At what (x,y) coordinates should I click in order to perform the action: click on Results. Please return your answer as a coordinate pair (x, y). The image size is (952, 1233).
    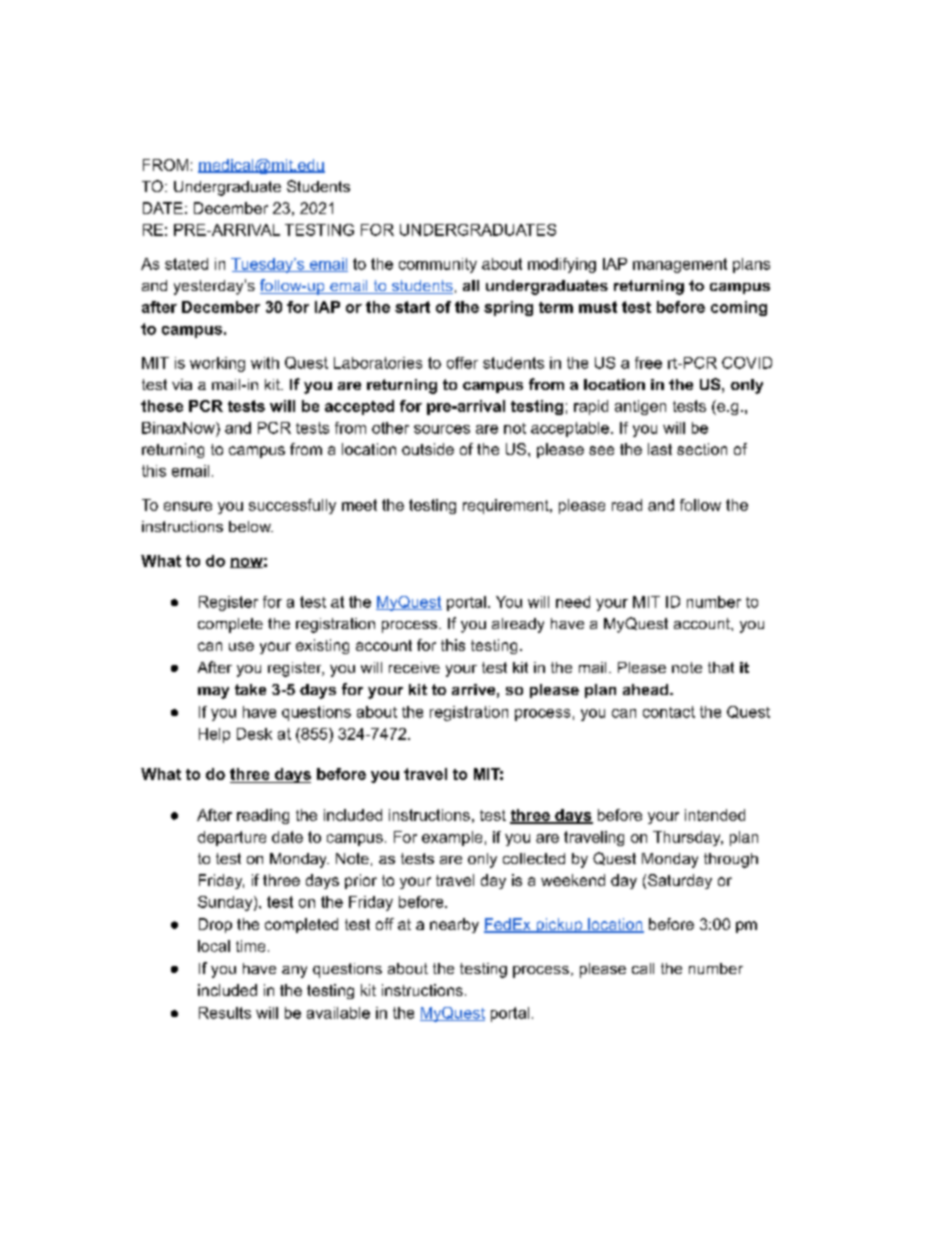
    Looking at the image, I should click on (225, 1013).
